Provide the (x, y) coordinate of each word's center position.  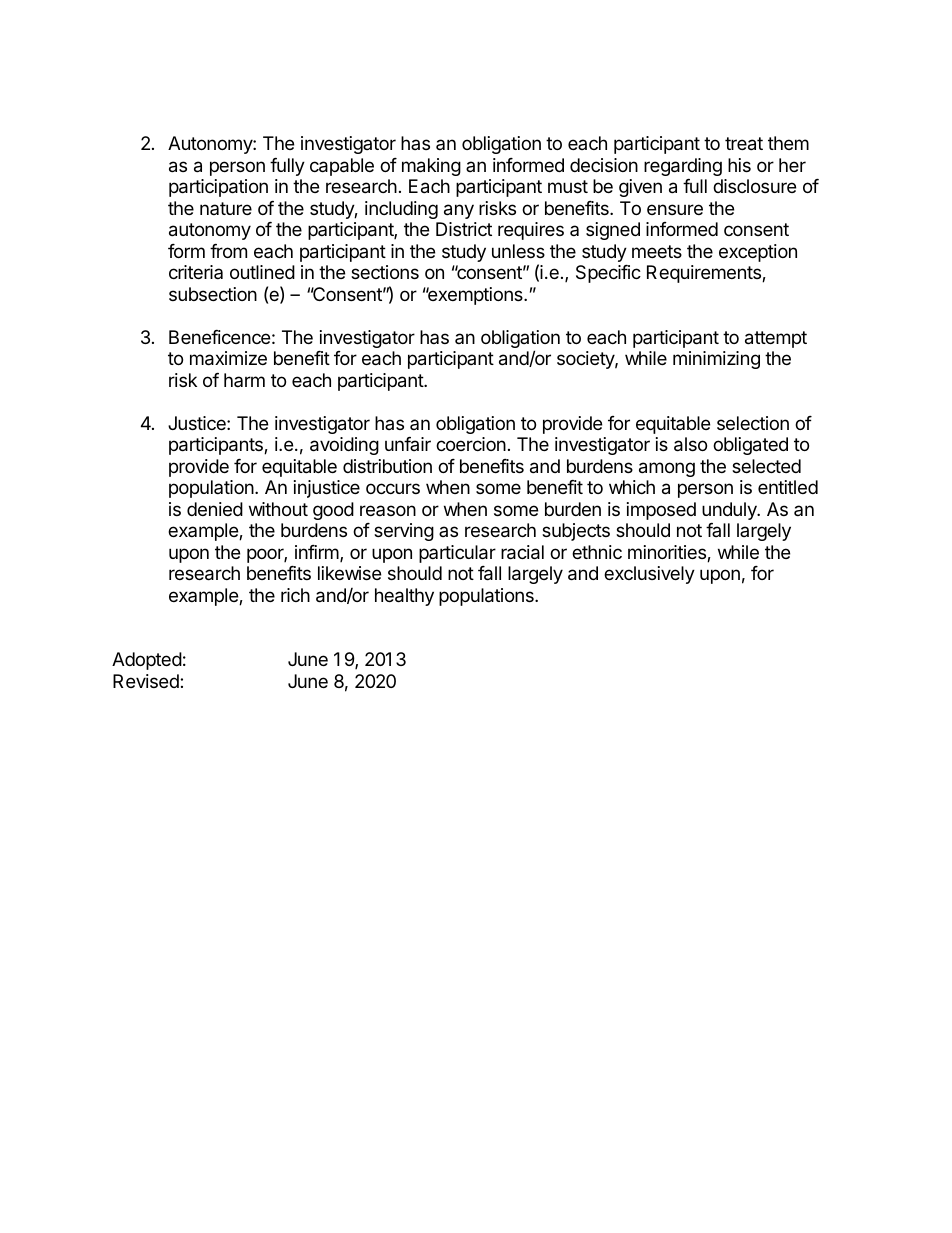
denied (215, 509)
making (431, 167)
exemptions (475, 296)
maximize (228, 358)
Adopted (147, 661)
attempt (776, 339)
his (739, 165)
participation (218, 188)
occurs (393, 488)
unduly (730, 511)
